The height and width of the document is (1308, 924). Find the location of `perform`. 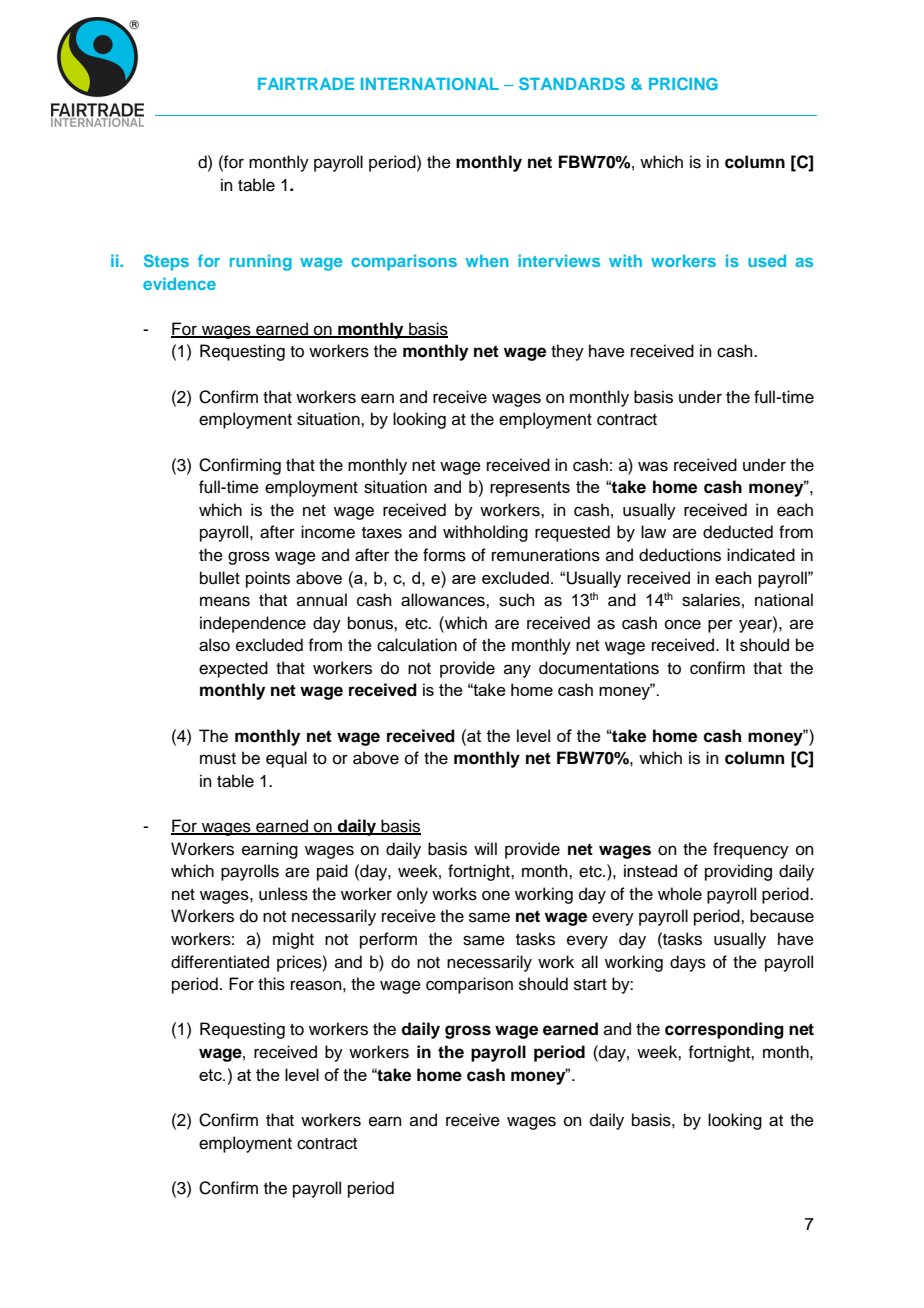

perform is located at coordinates (388, 940).
